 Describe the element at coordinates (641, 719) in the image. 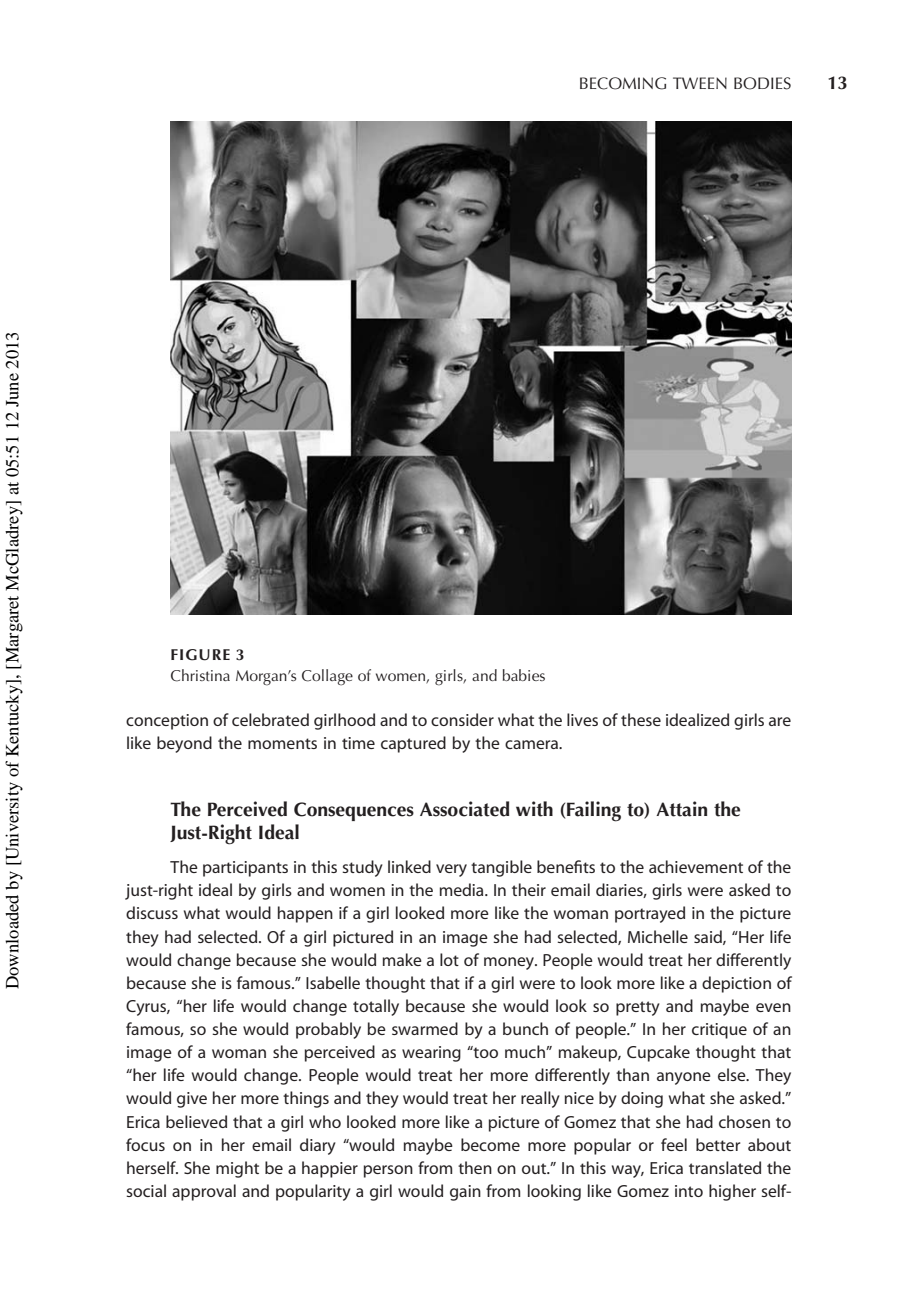

I see `these` at that location.
